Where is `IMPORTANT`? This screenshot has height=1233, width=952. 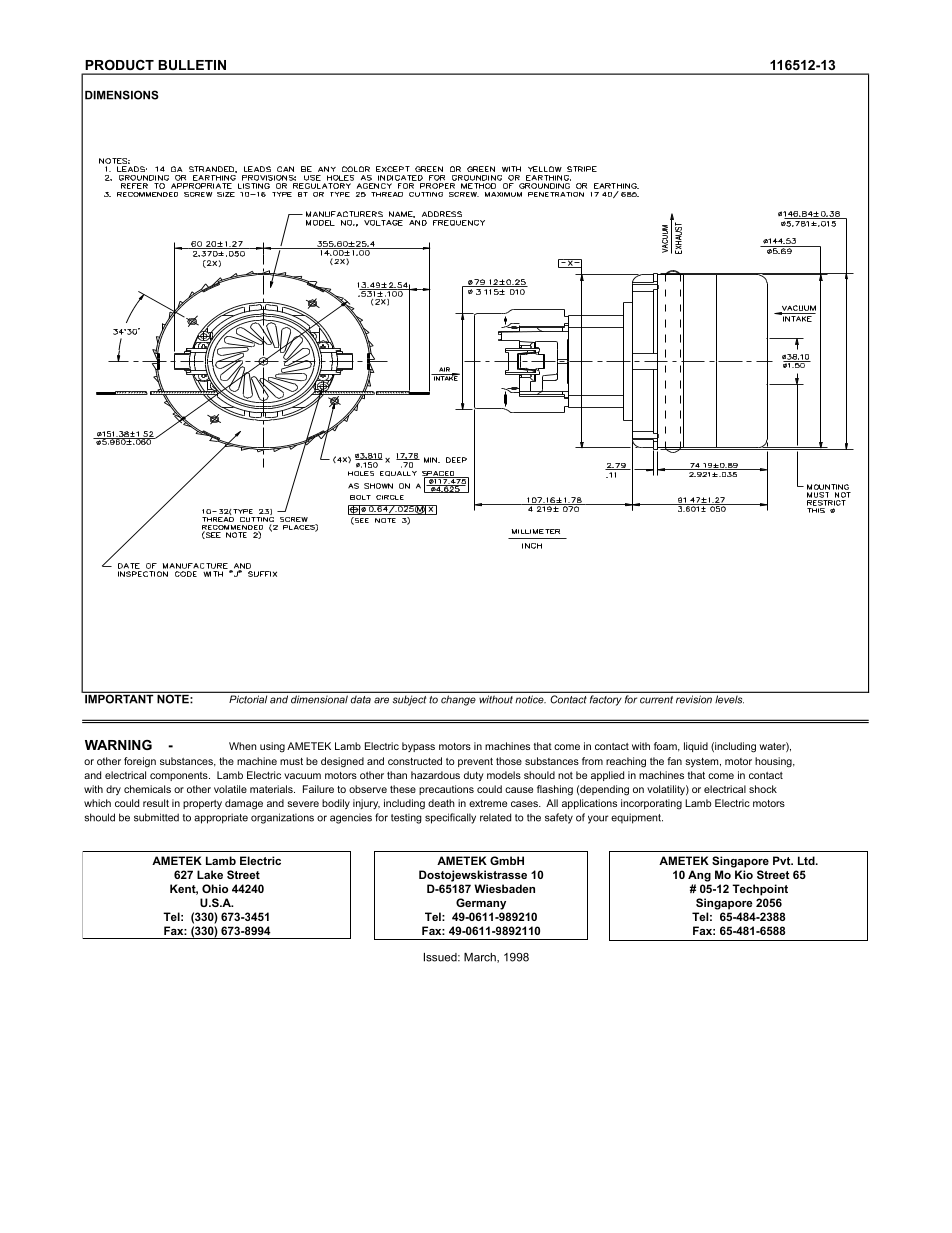
IMPORTANT is located at coordinates (119, 698).
